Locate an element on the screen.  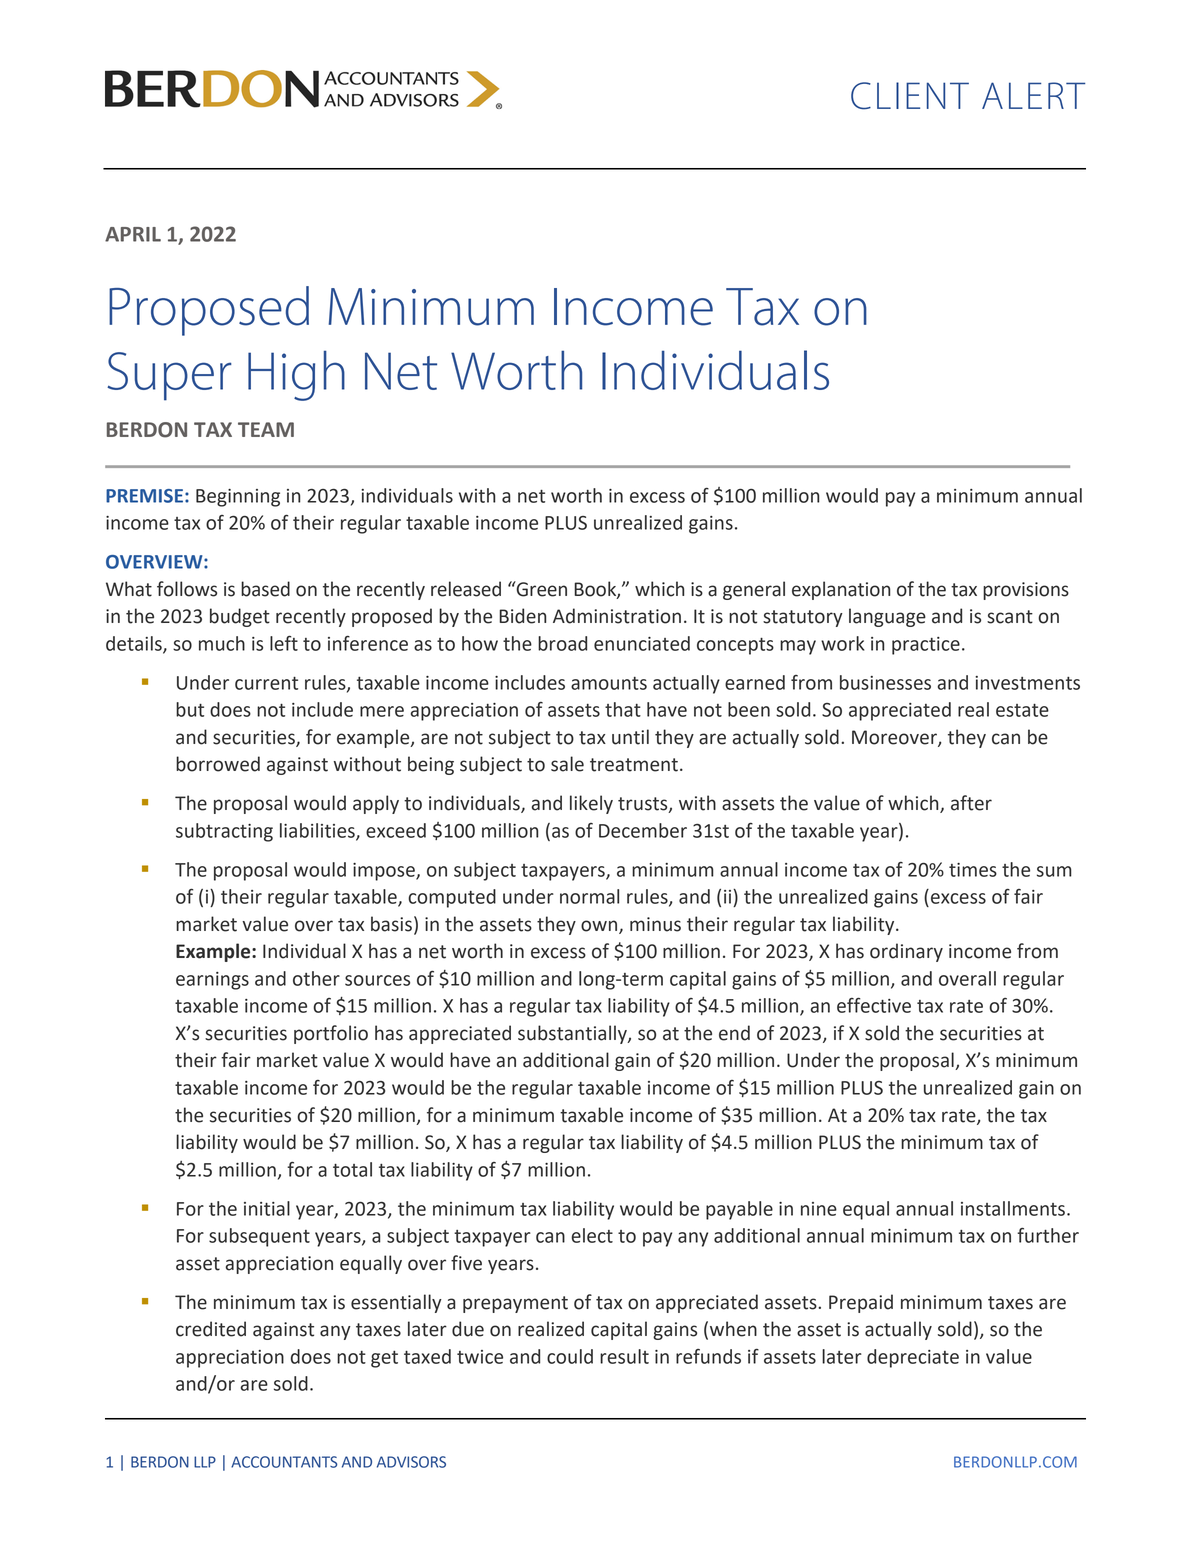
APRIL is located at coordinates (133, 234).
